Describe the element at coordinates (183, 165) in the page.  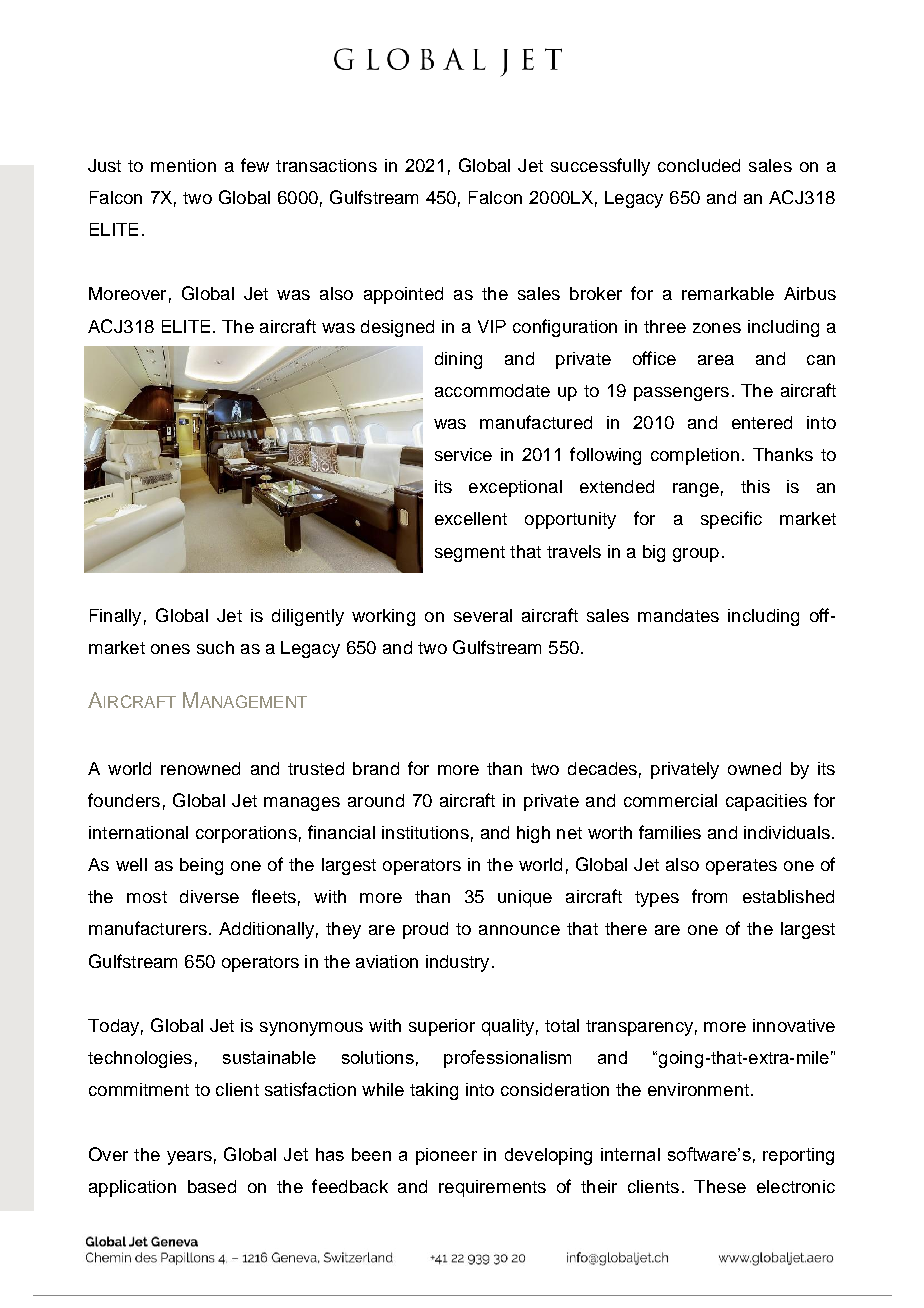
I see `mention` at that location.
